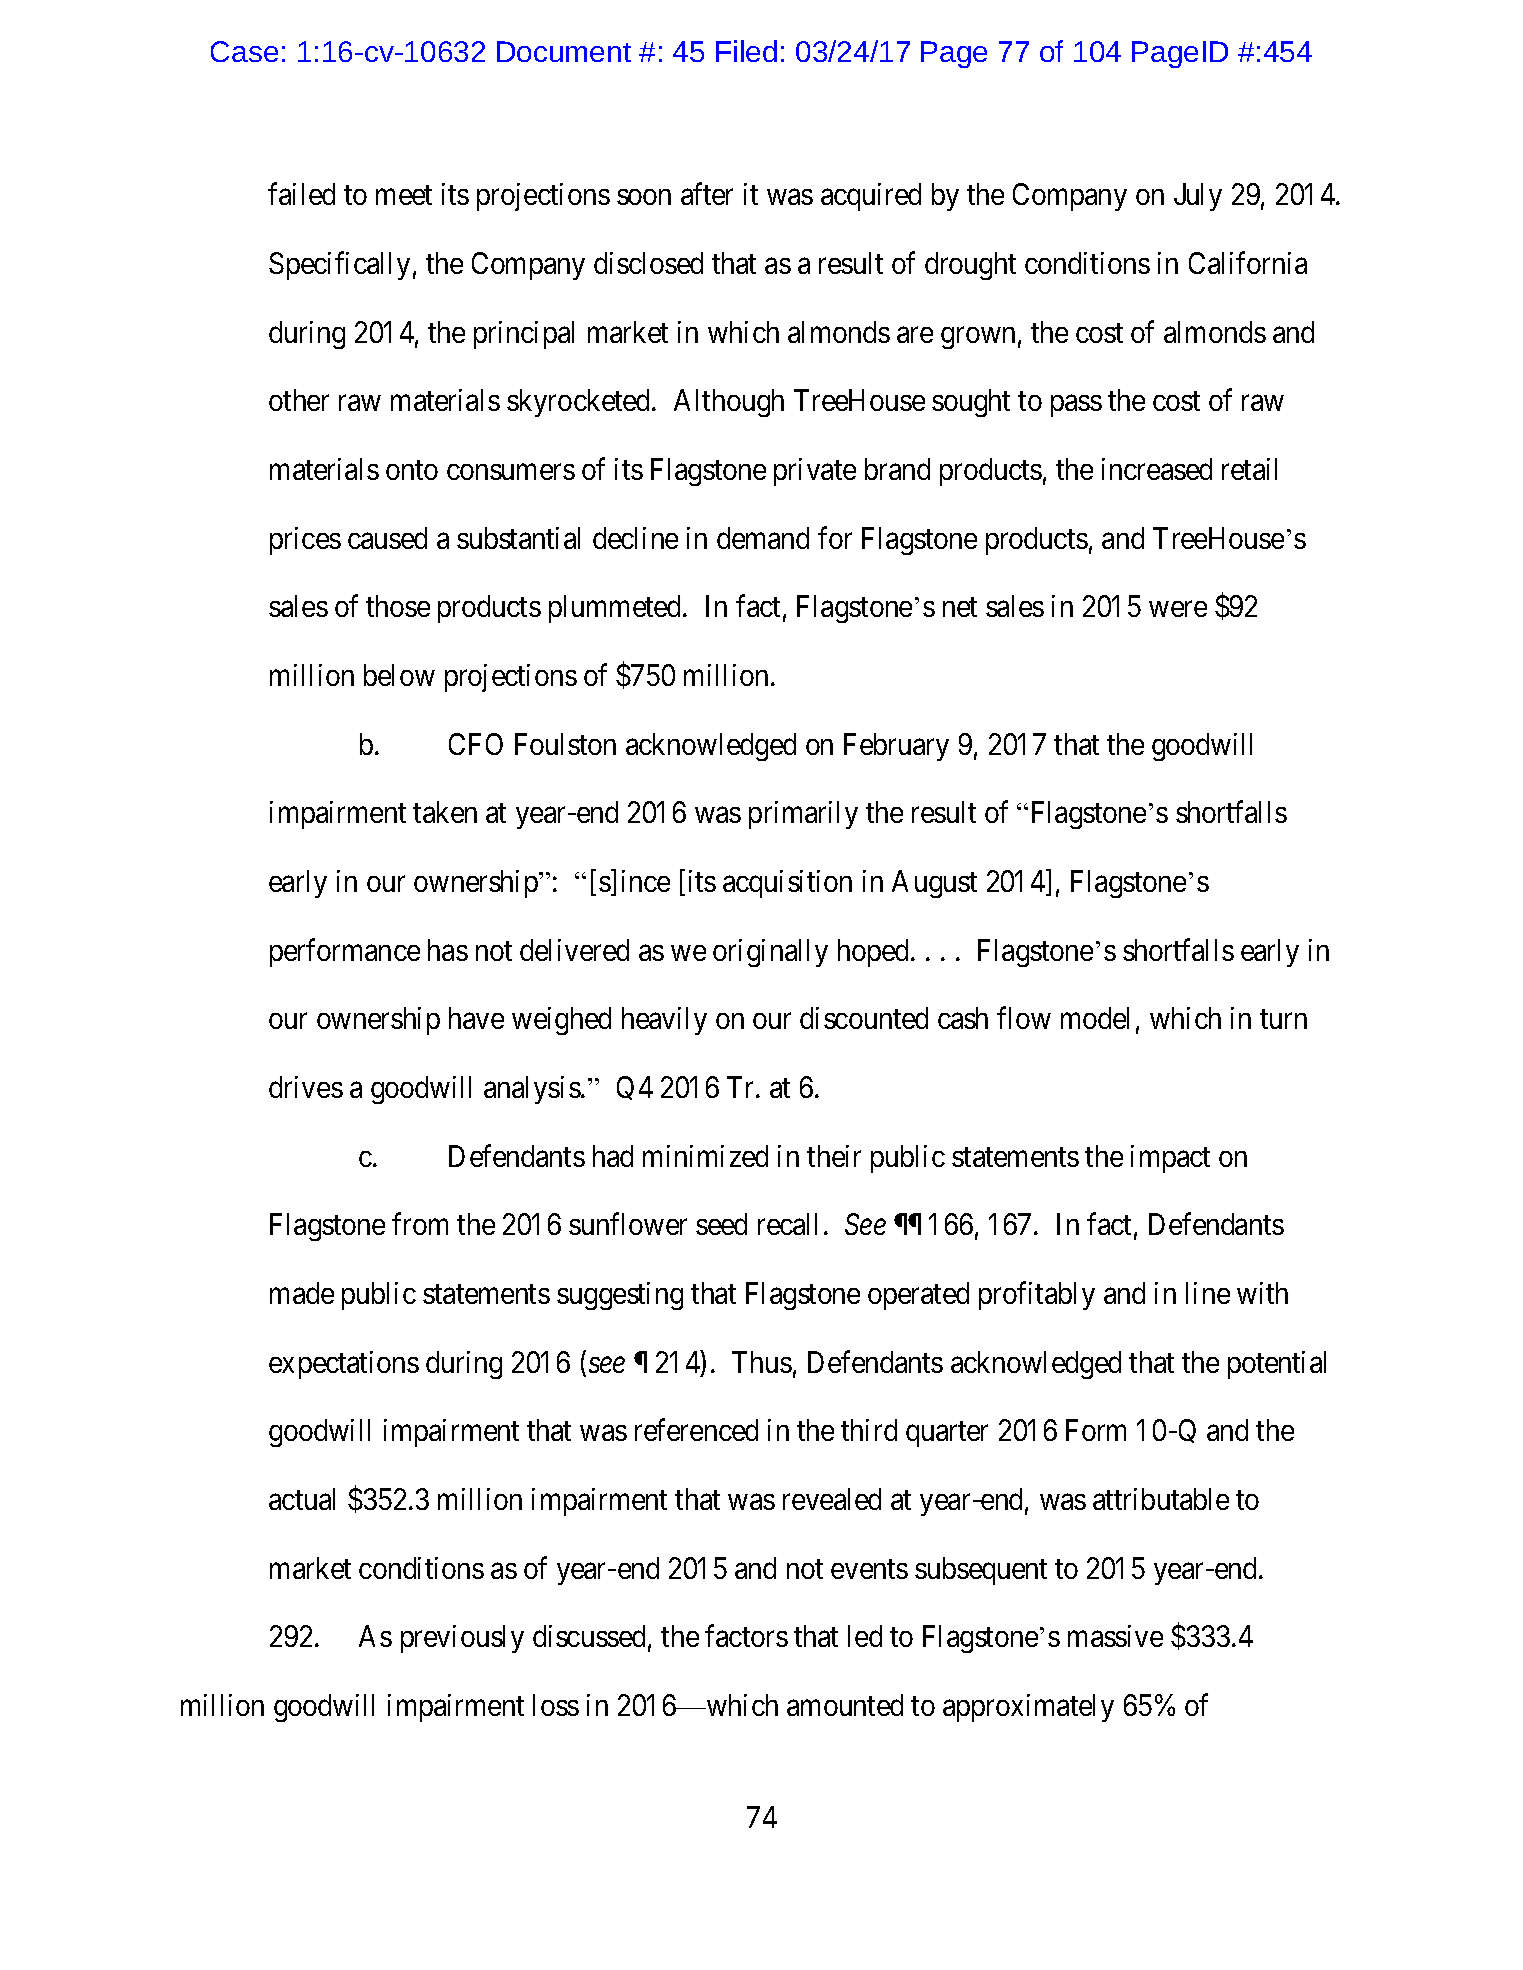 The width and height of the page is (1523, 1970). Describe the element at coordinates (845, 1705) in the page. I see `amounted` at that location.
